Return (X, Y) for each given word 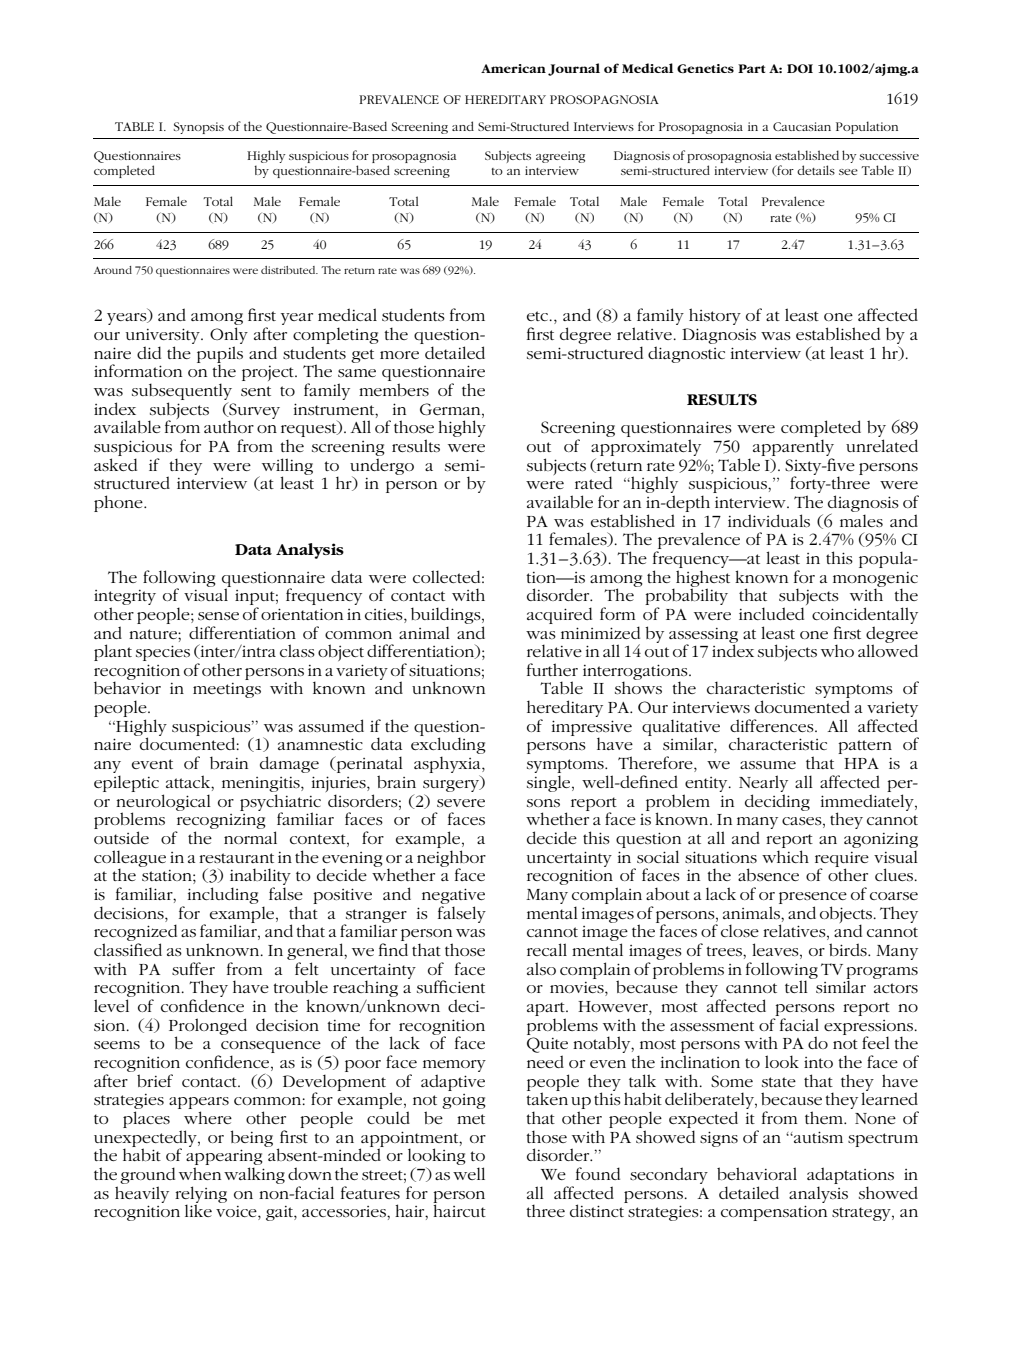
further (552, 669)
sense (218, 616)
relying (201, 1195)
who (837, 650)
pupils (220, 355)
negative (453, 896)
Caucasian (802, 126)
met (471, 1119)
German (451, 409)
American (513, 68)
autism (817, 1137)
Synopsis (199, 128)
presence (813, 898)
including (223, 895)
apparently (793, 447)
